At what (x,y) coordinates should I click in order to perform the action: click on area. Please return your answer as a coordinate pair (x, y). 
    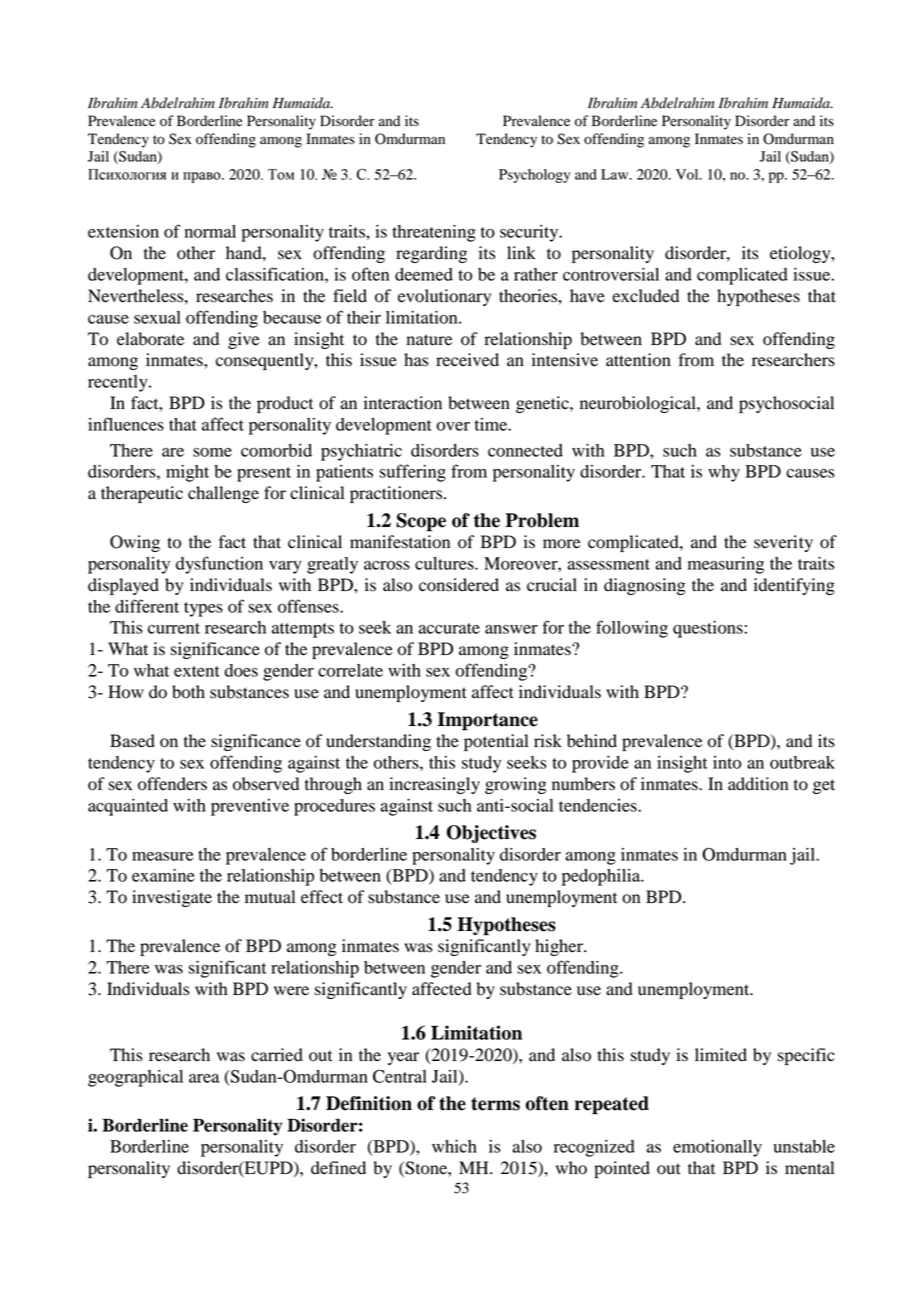
    Looking at the image, I should click on (204, 1078).
